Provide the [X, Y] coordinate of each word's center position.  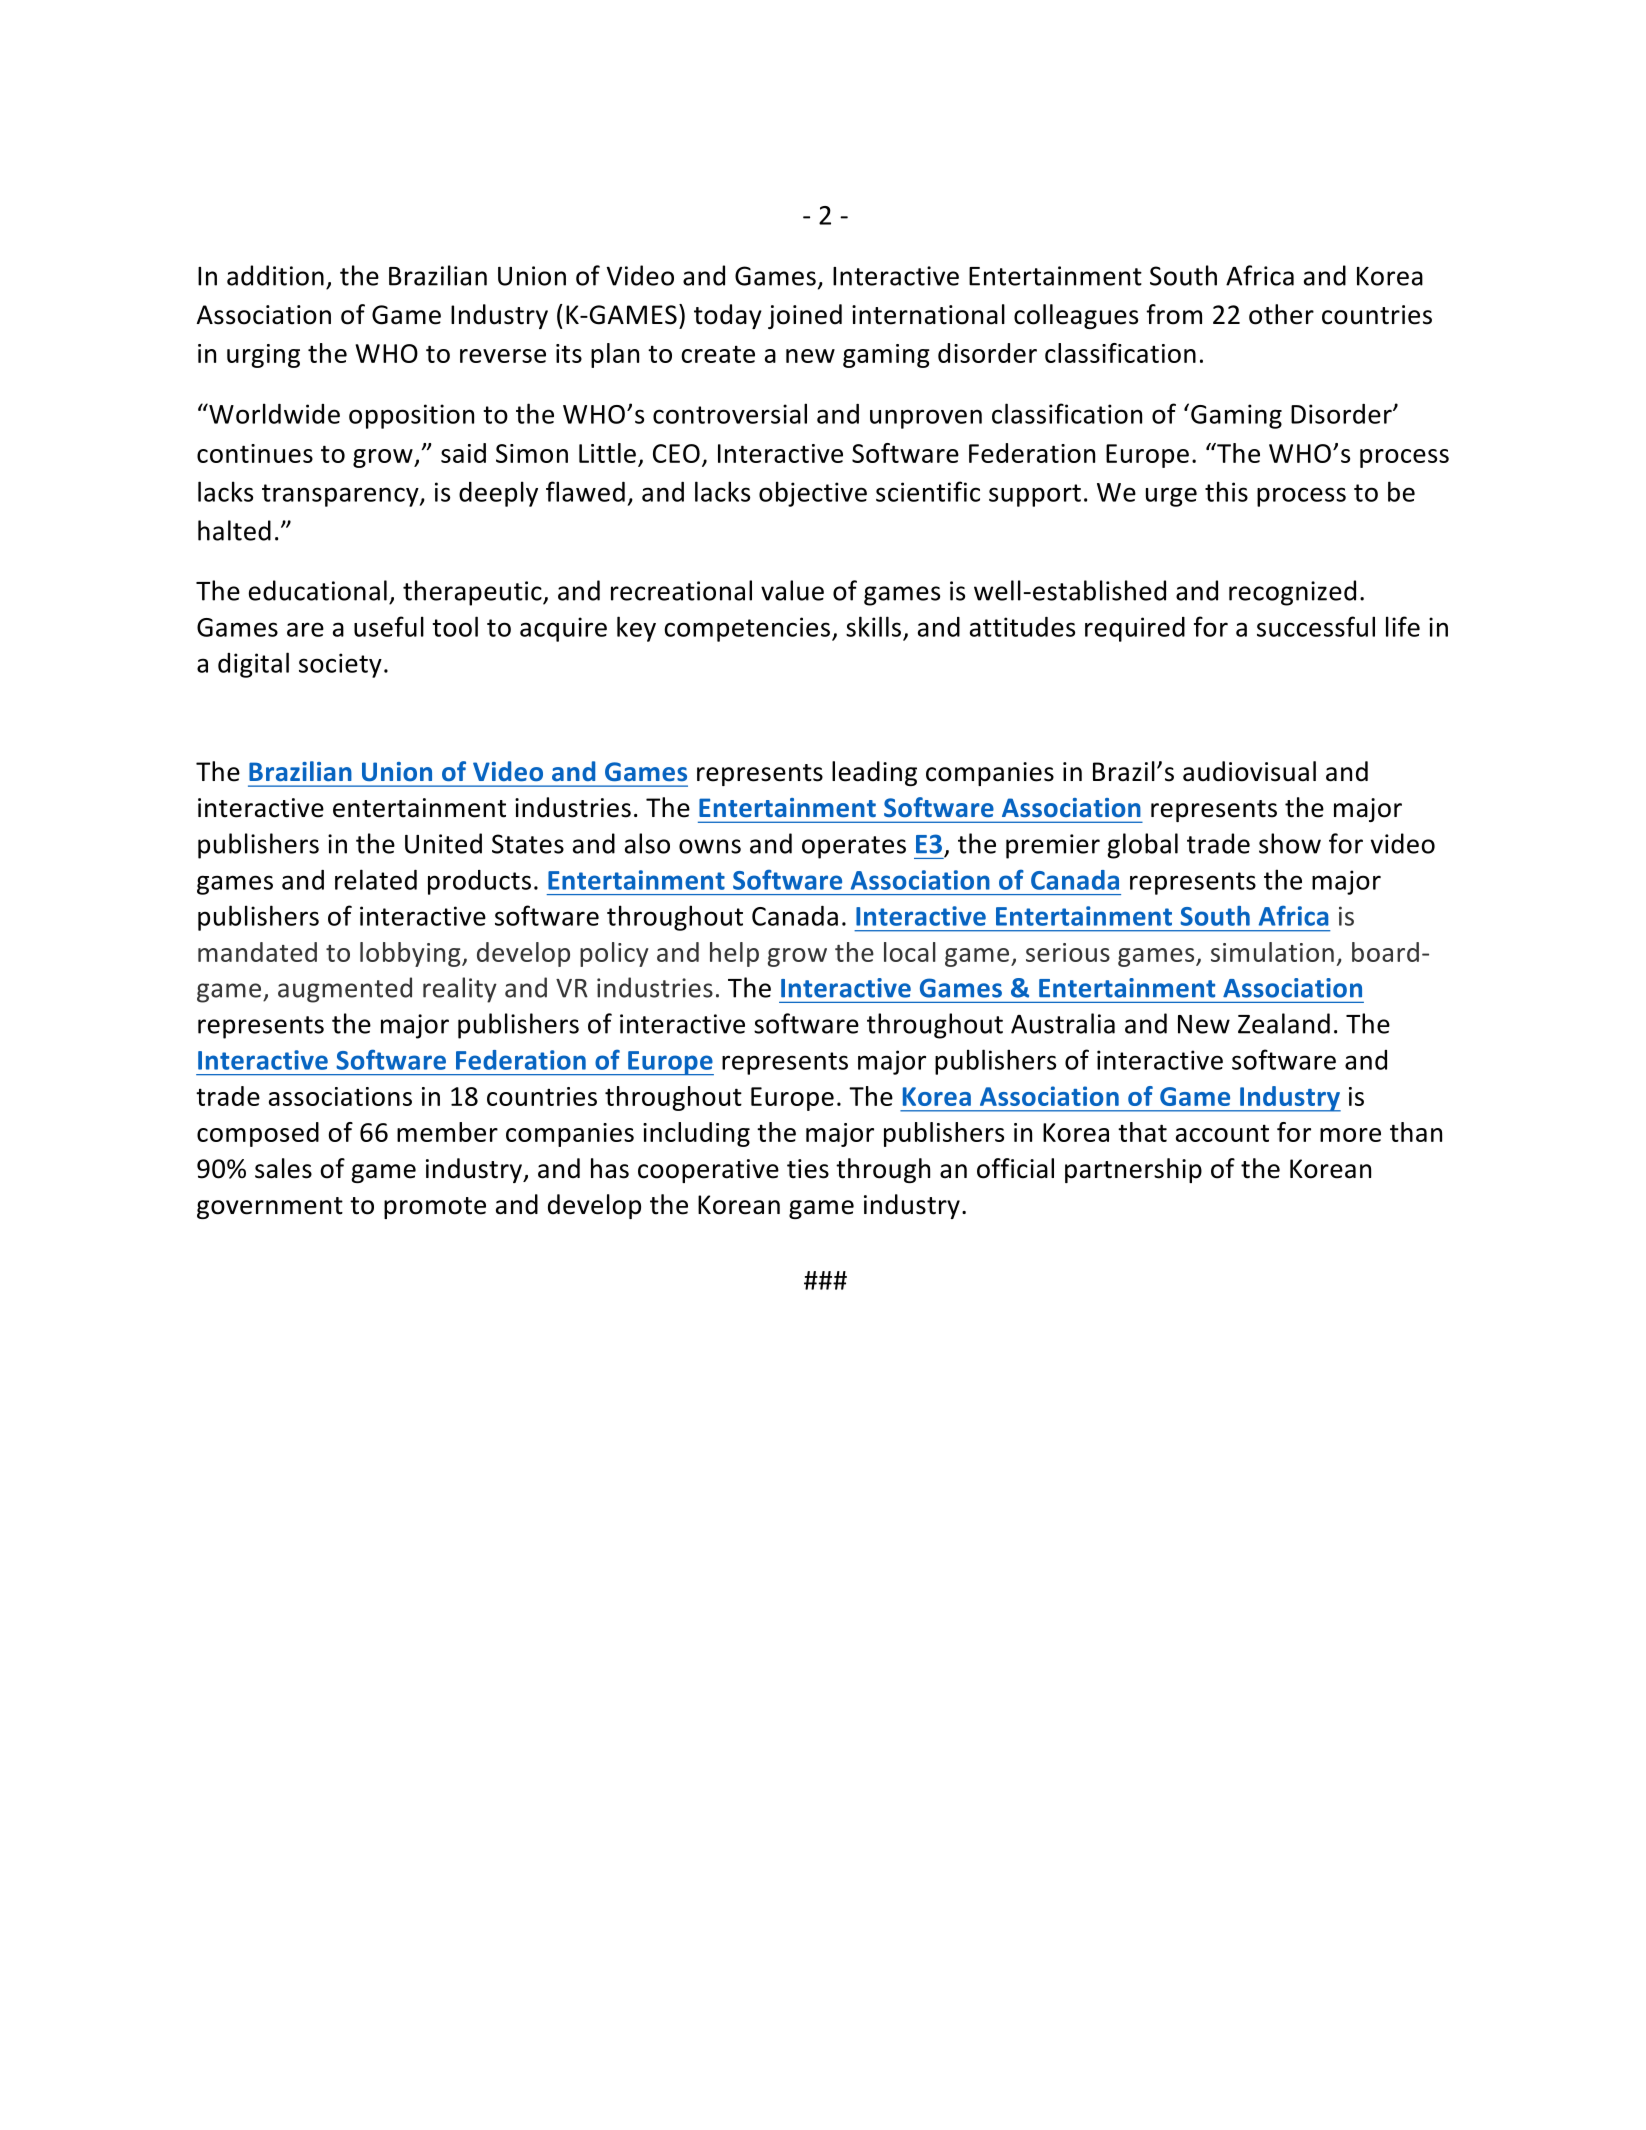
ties [808, 1169]
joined [805, 316]
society [340, 665]
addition [275, 275]
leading [874, 773]
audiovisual [1249, 771]
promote [435, 1208]
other [1281, 314]
